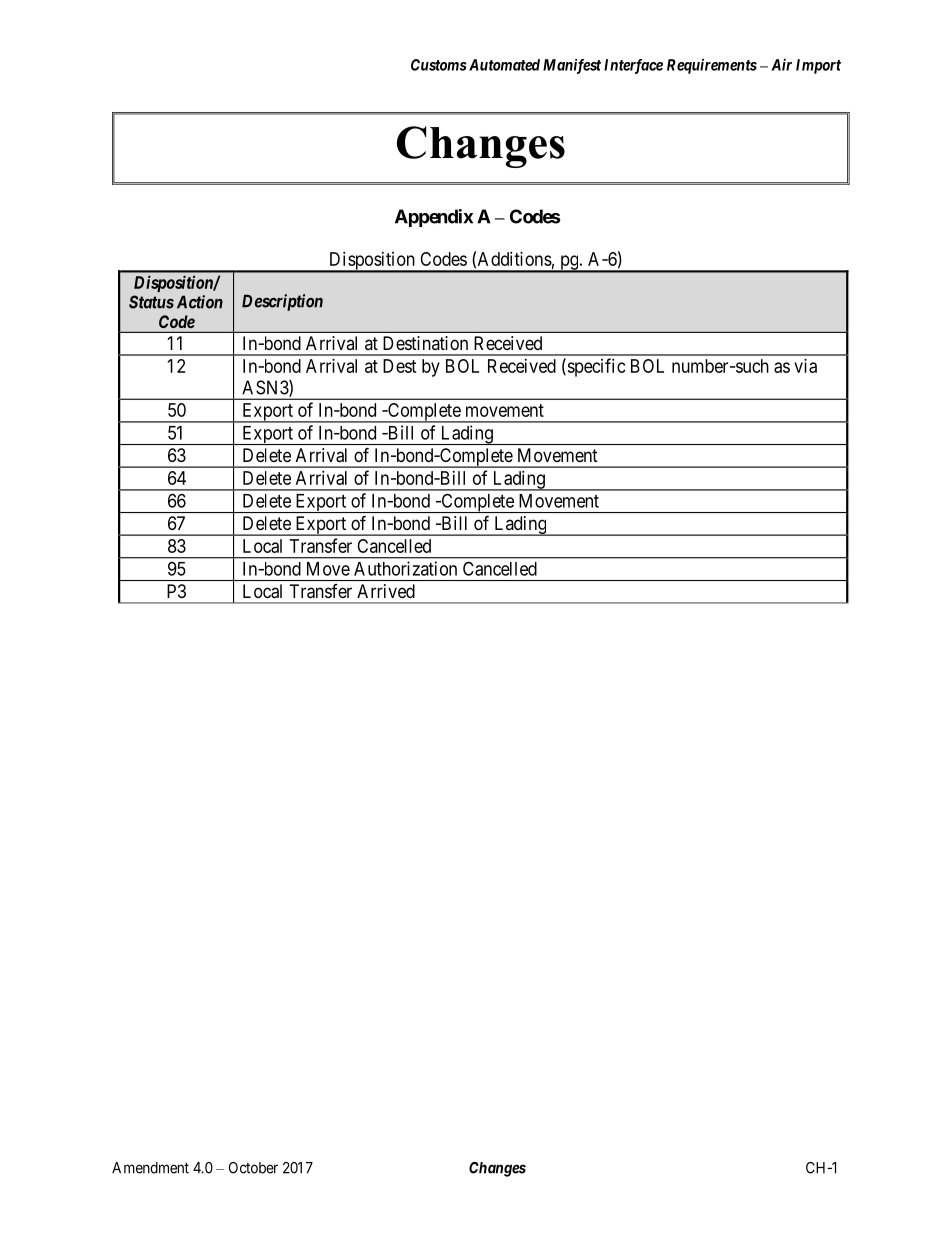  Describe the element at coordinates (253, 1168) in the document. I see `October` at that location.
